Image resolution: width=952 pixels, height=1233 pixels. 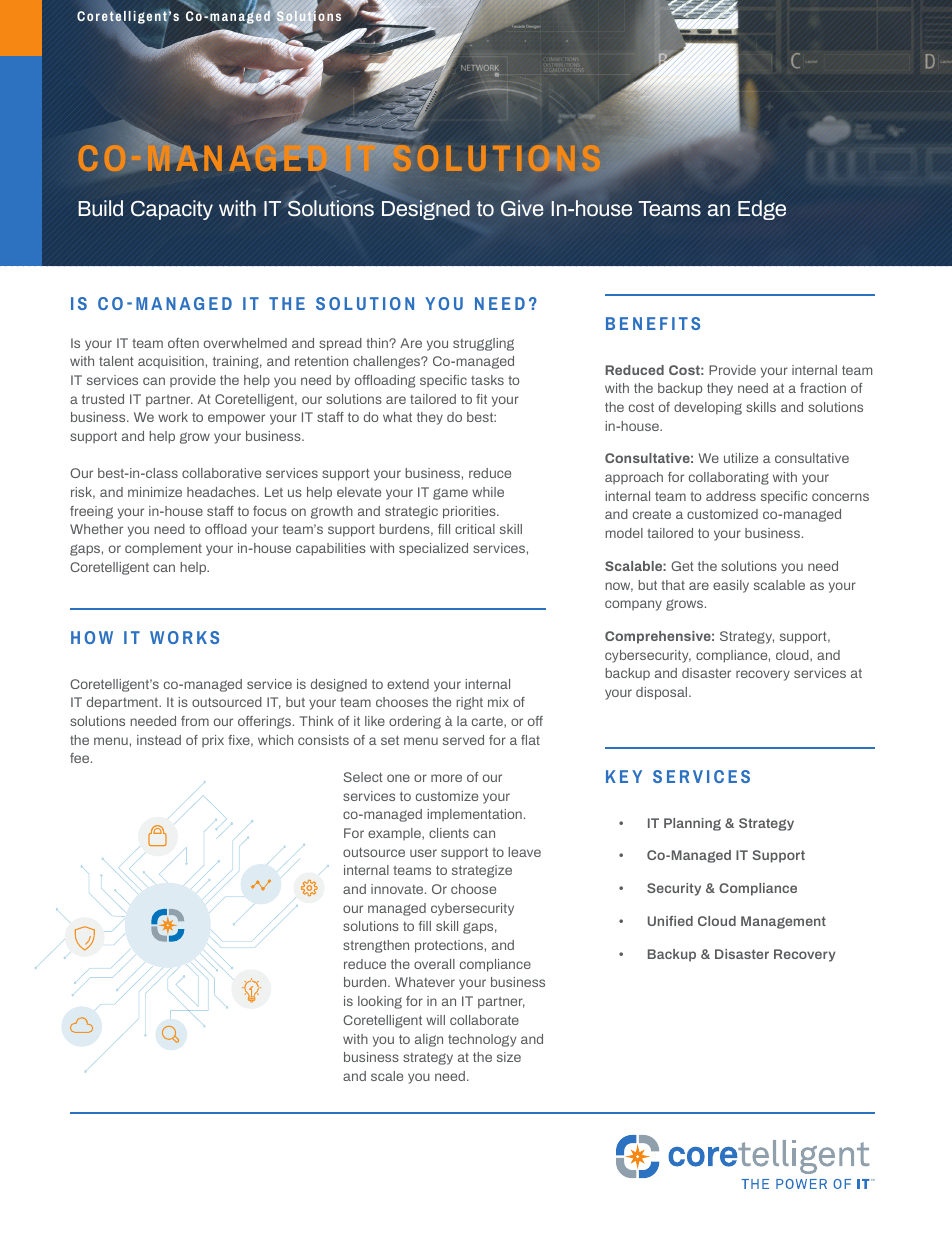 I want to click on scale, so click(x=387, y=1076).
